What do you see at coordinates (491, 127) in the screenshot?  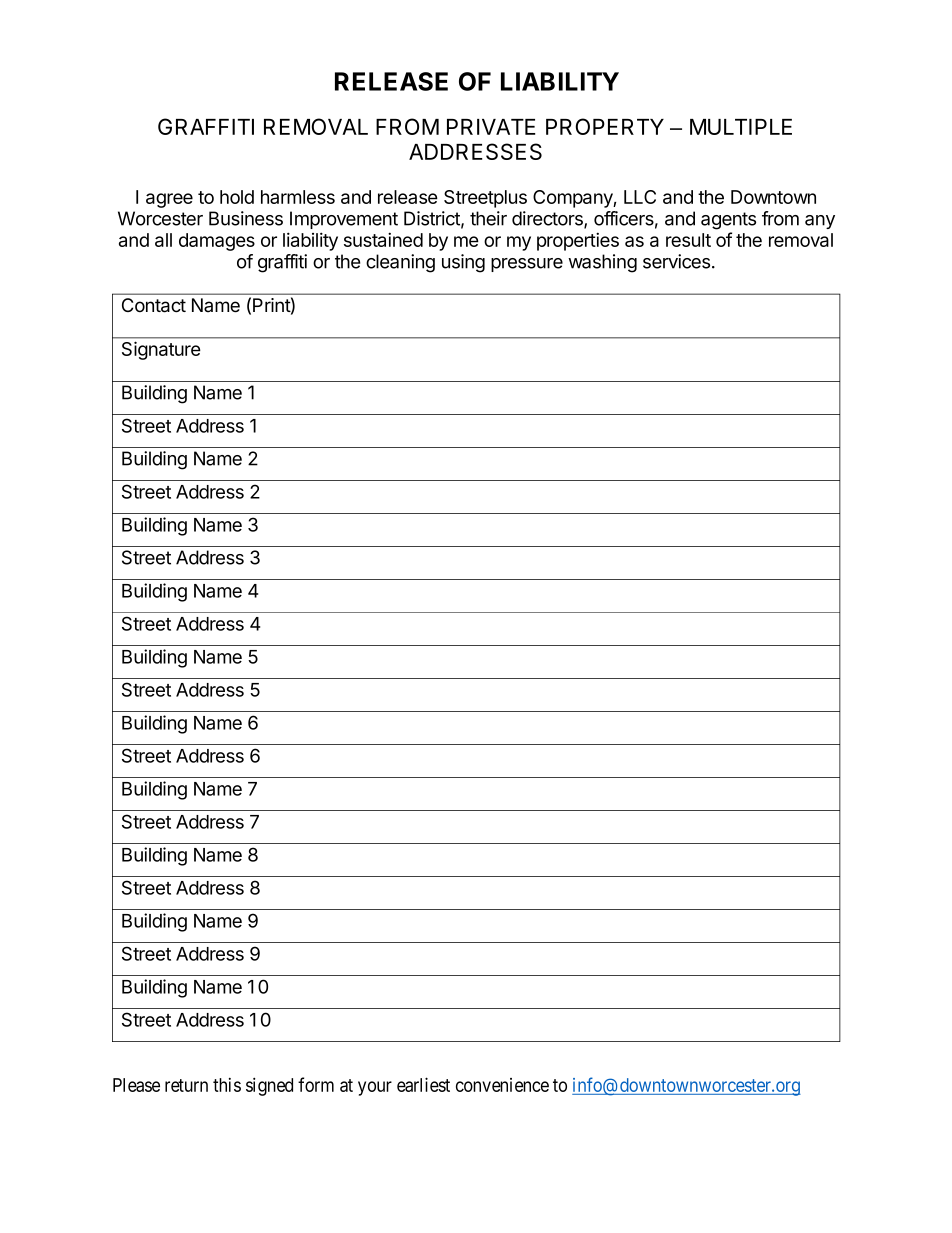 I see `PRIVATE` at bounding box center [491, 127].
